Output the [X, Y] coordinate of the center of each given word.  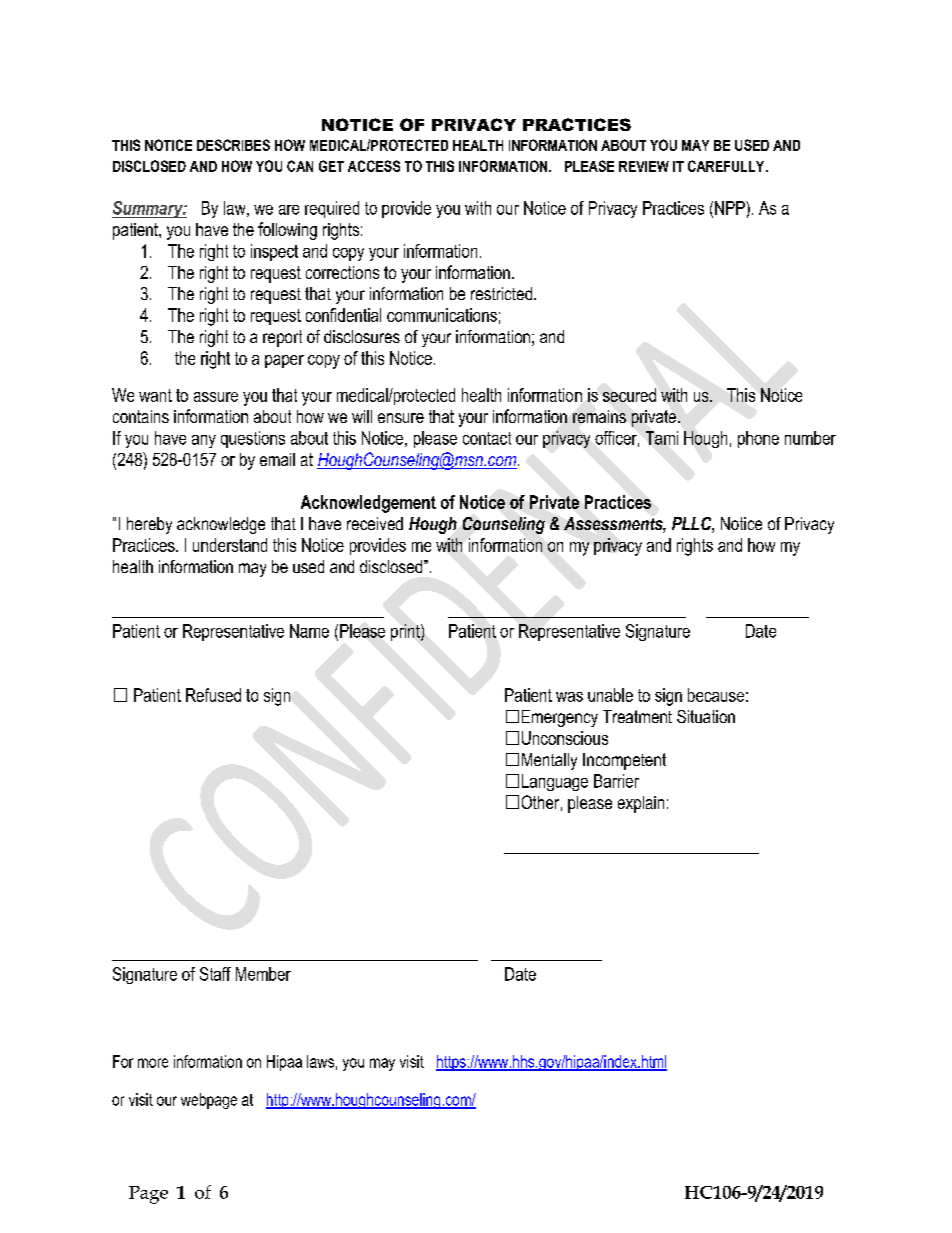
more [153, 1063]
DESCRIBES [233, 145]
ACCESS [374, 166]
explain [641, 804]
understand [230, 545]
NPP [731, 208]
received [375, 523]
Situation [706, 716]
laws [320, 1061]
